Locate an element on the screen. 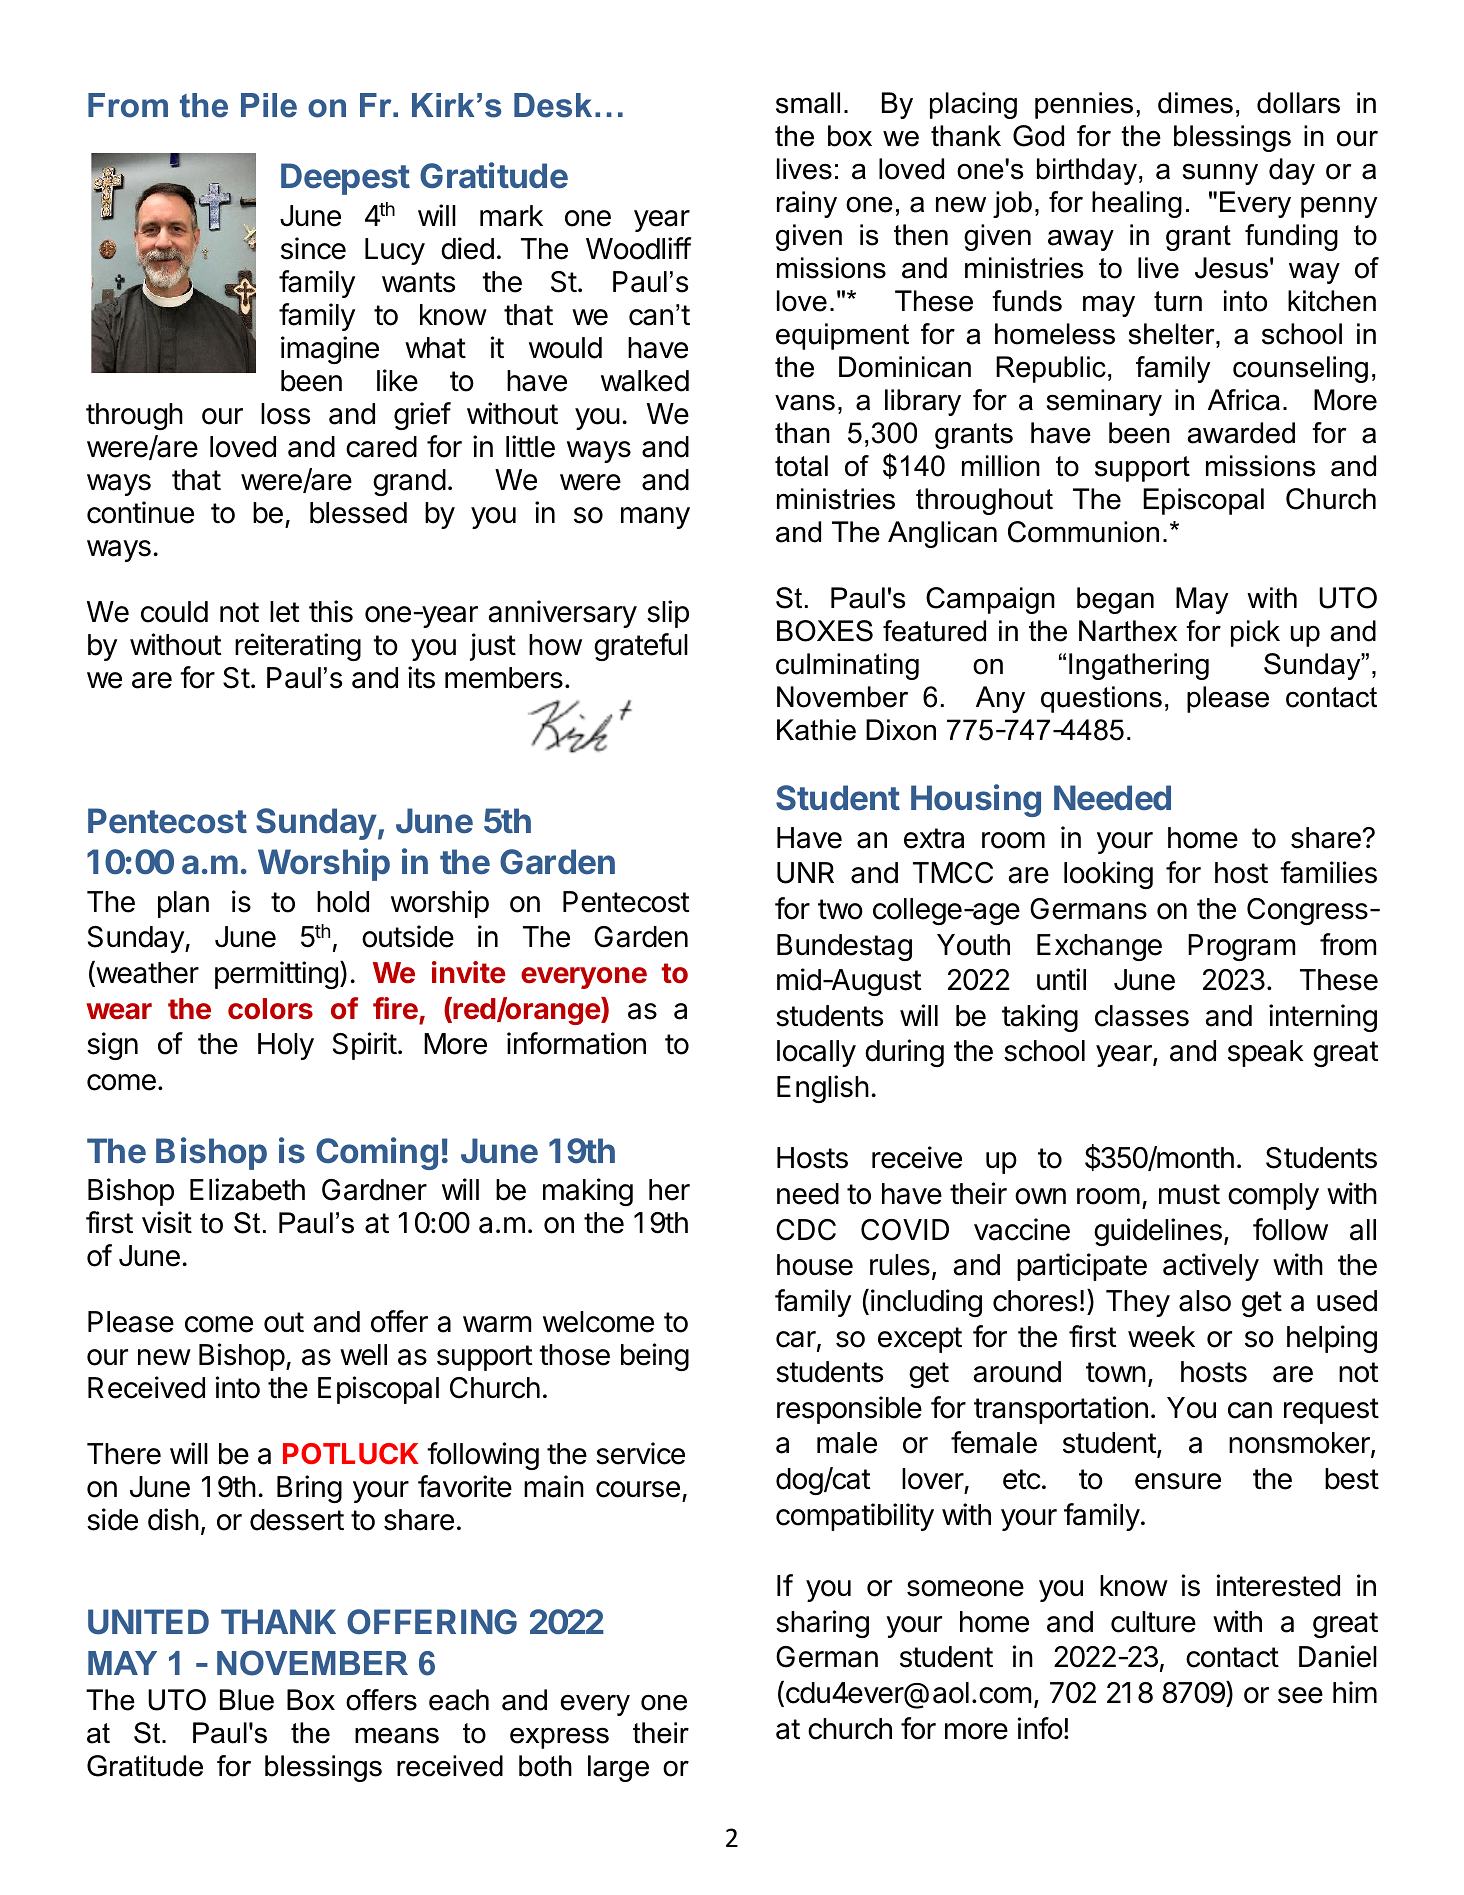  two is located at coordinates (840, 909).
